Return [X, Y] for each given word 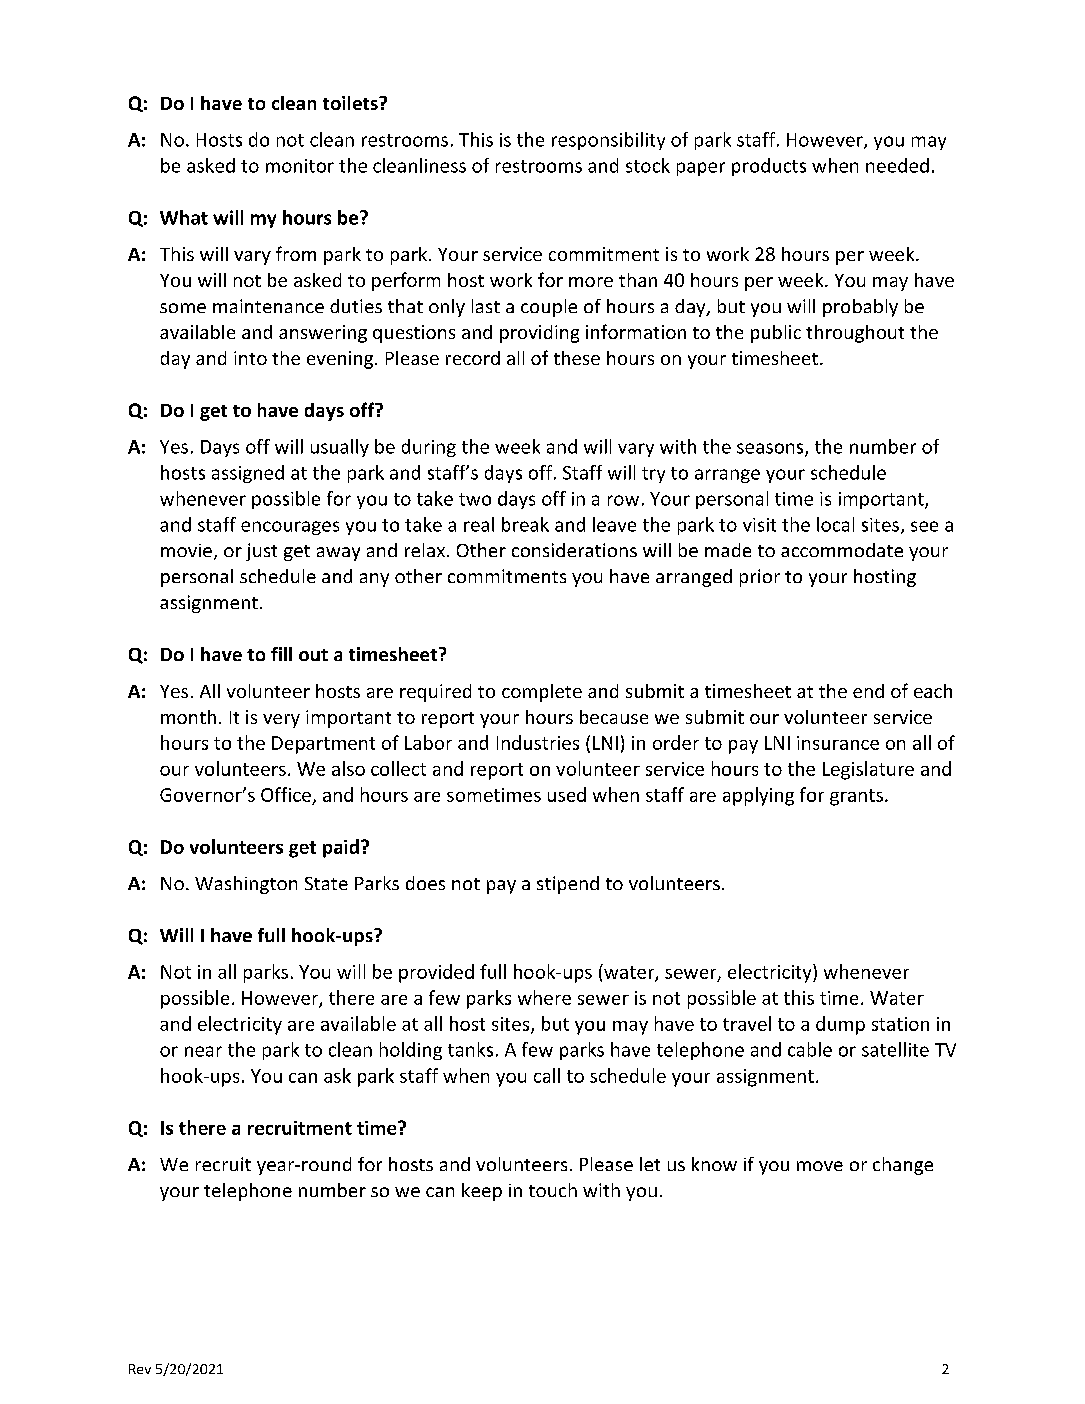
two [475, 499]
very [281, 721]
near [203, 1051]
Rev [140, 1369]
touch [553, 1190]
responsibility [608, 141]
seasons [771, 449]
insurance [838, 743]
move [820, 1166]
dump [840, 1025]
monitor [300, 166]
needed [897, 165]
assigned [248, 474]
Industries [538, 742]
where [544, 997]
